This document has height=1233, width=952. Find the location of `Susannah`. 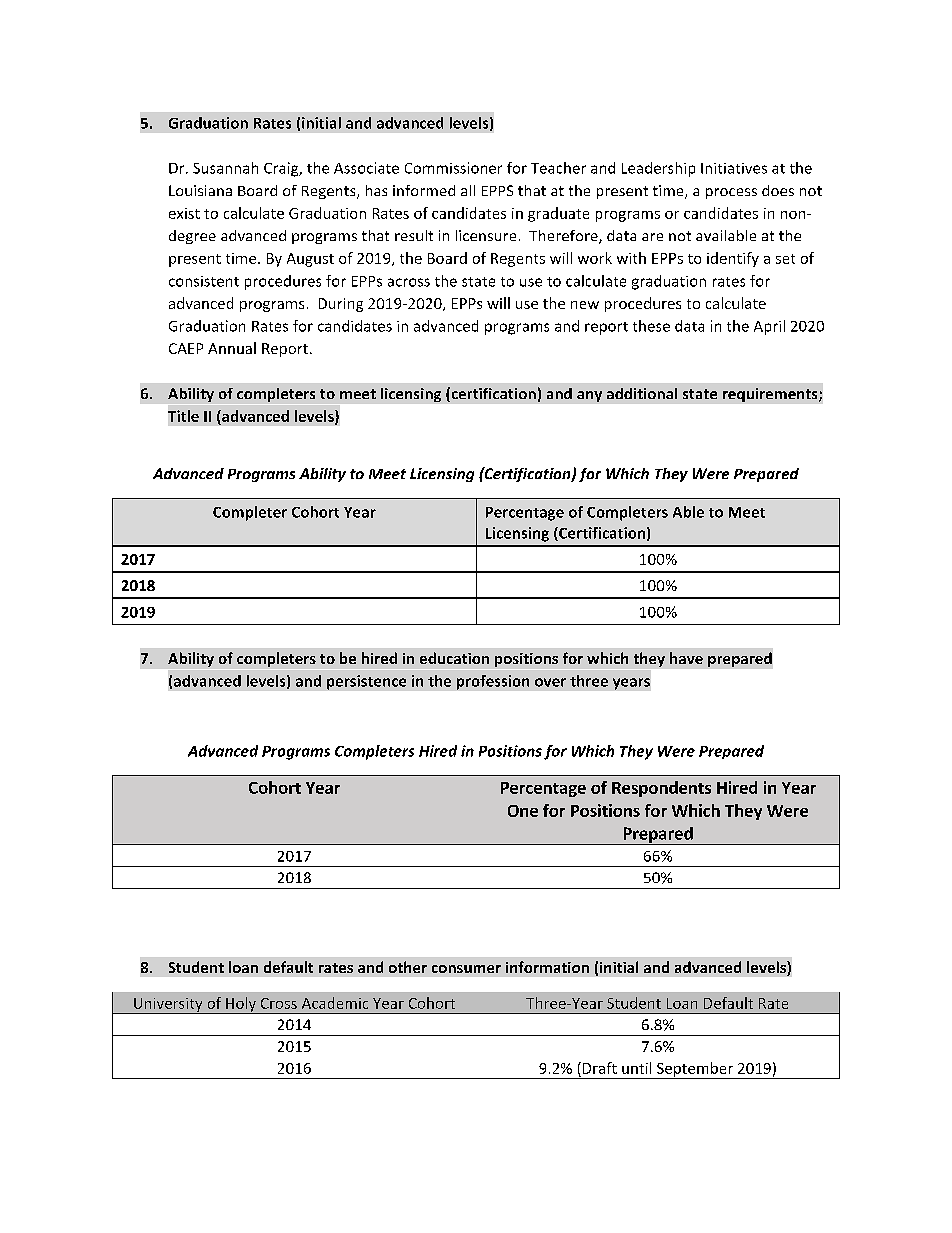

Susannah is located at coordinates (225, 168).
